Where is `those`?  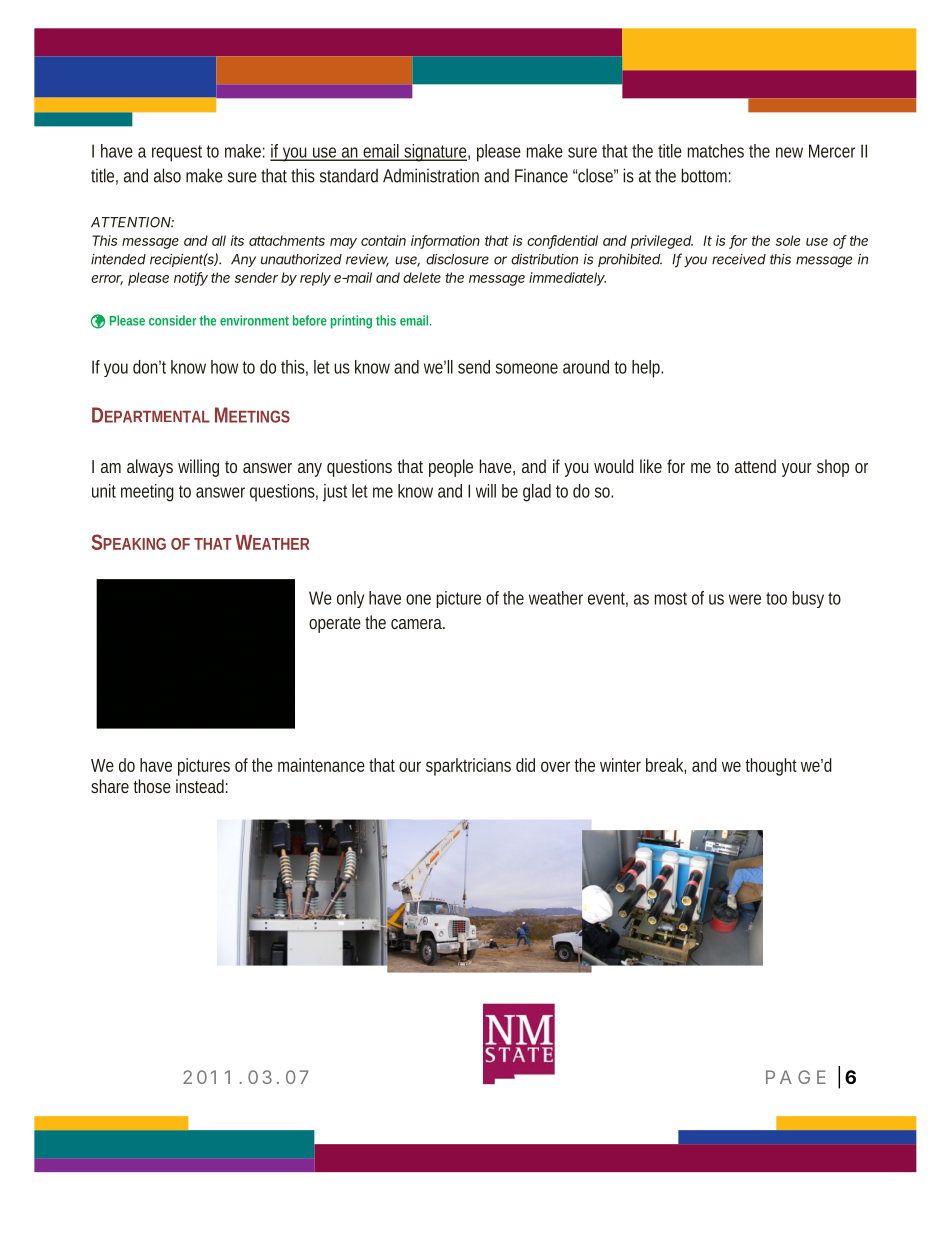
those is located at coordinates (152, 786).
